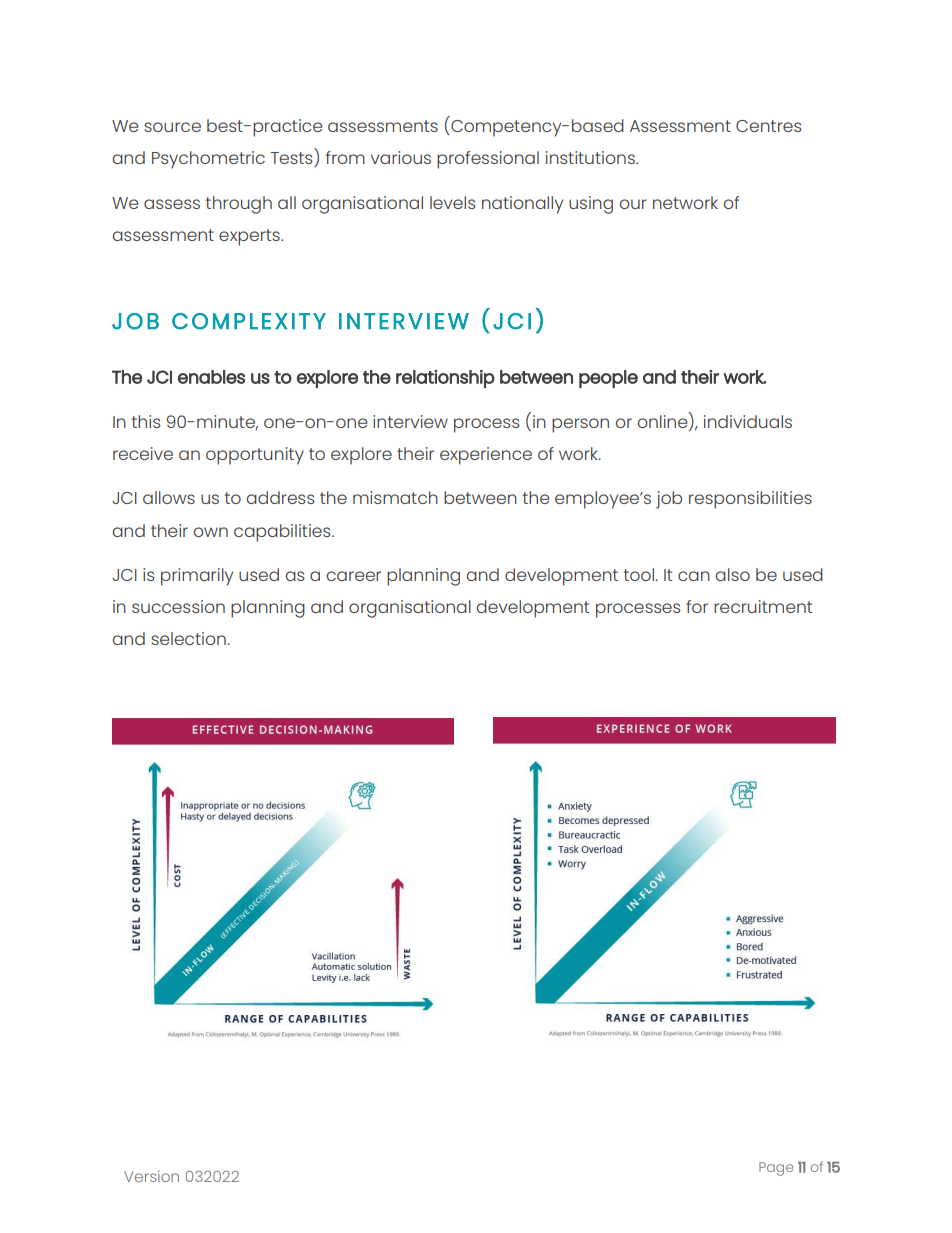  Describe the element at coordinates (488, 160) in the document. I see `professional` at that location.
